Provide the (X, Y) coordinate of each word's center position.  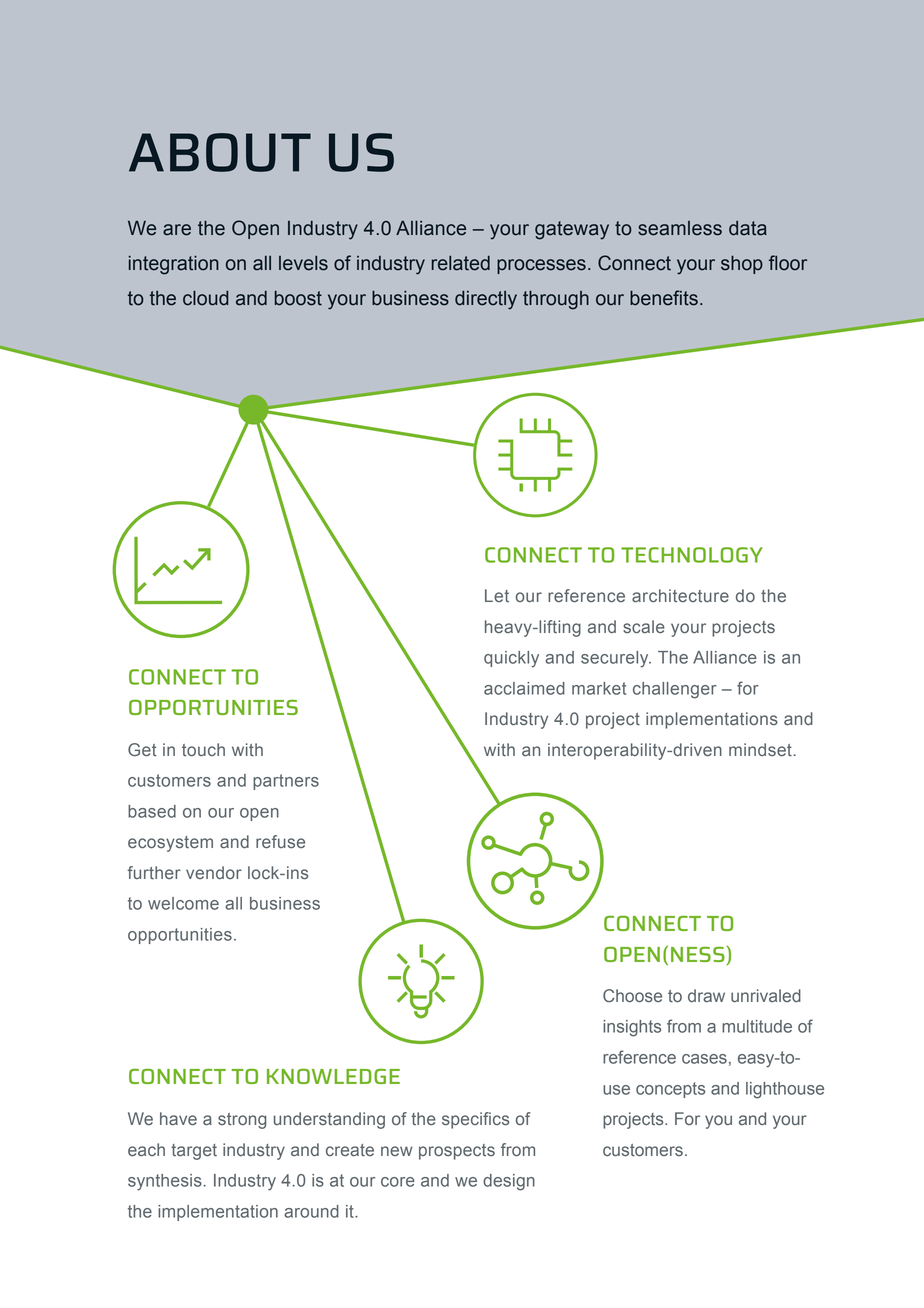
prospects (457, 1152)
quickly (511, 659)
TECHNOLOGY (692, 555)
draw (706, 995)
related (460, 263)
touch (203, 749)
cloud (206, 298)
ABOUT (220, 152)
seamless (680, 228)
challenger (675, 690)
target (194, 1152)
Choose (632, 996)
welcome (183, 903)
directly (486, 300)
